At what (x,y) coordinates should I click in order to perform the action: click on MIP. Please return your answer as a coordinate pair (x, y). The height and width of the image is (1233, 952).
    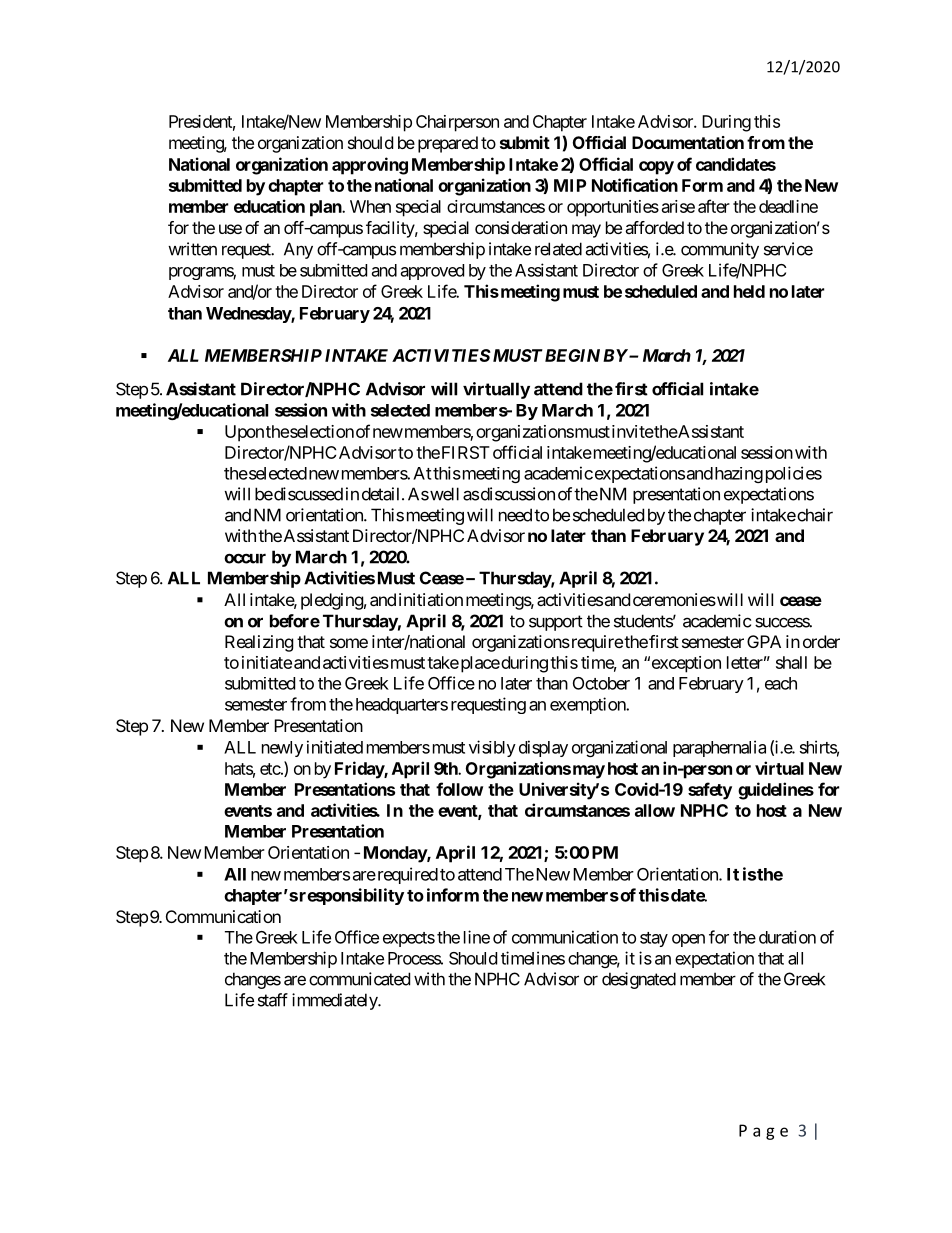
    Looking at the image, I should click on (570, 185).
